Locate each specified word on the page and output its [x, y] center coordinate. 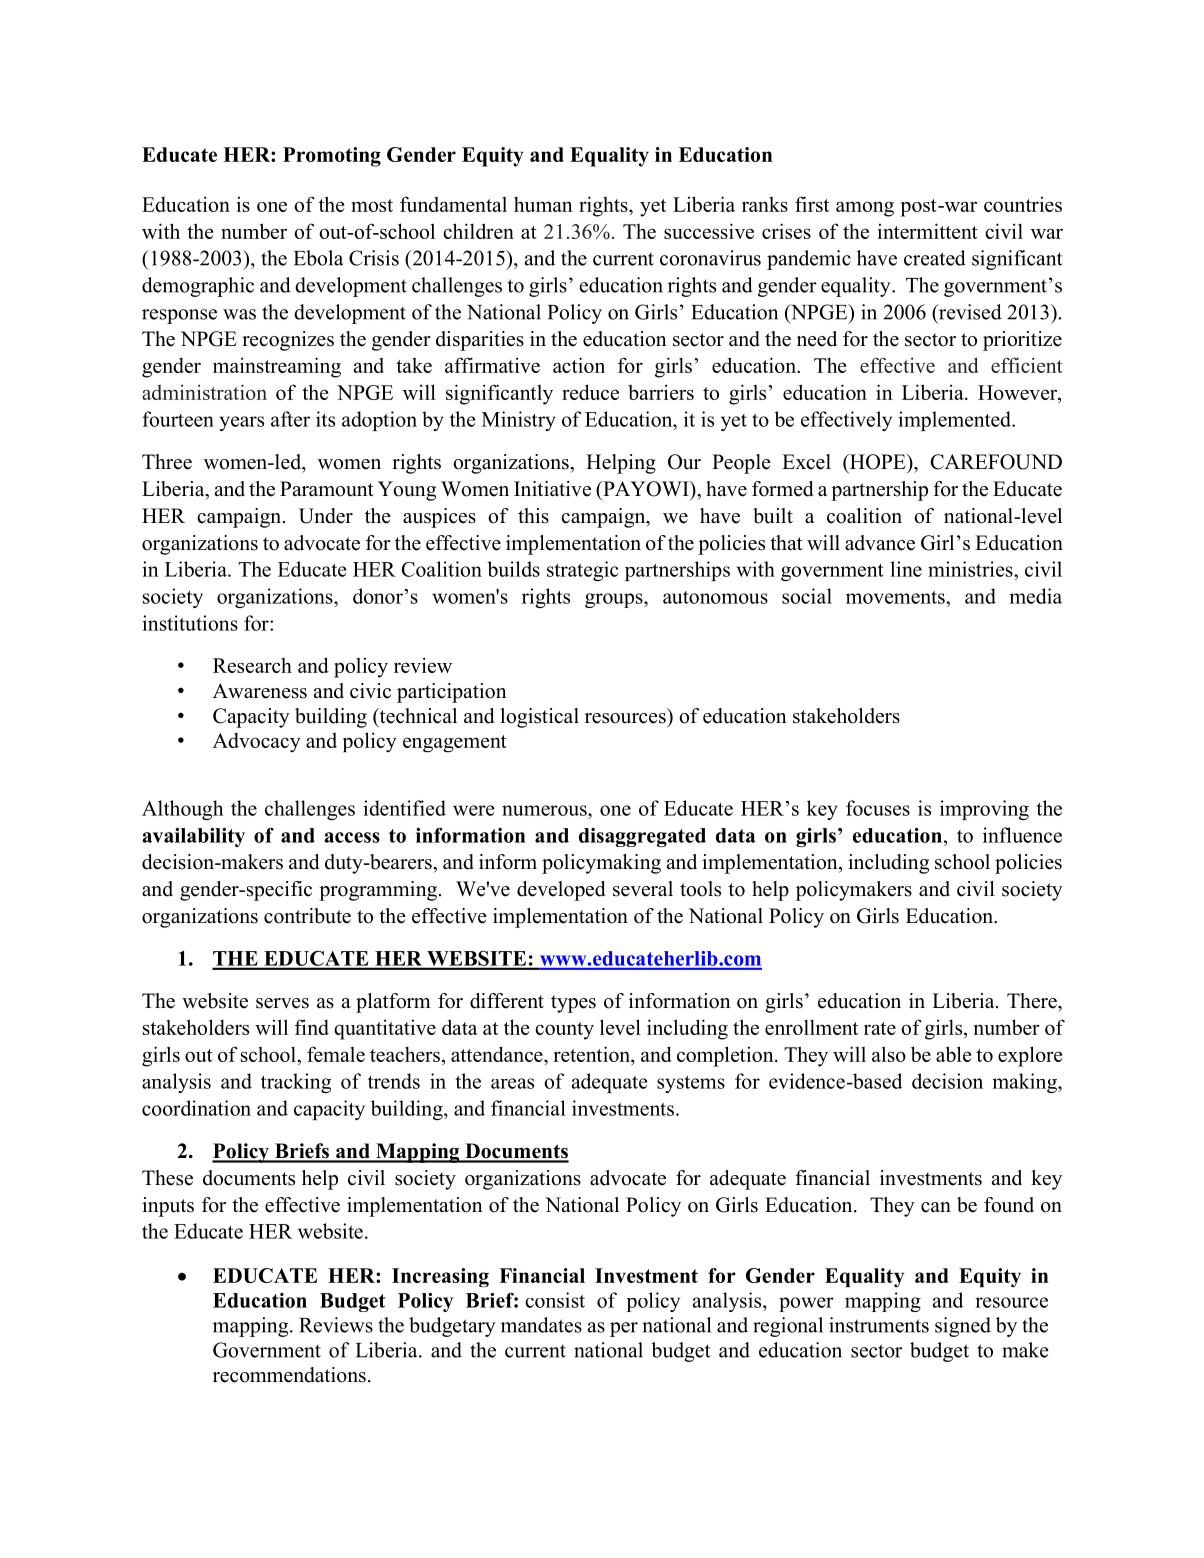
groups [615, 600]
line [906, 569]
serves [282, 1003]
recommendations [289, 1375]
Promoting [332, 157]
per [624, 1329]
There [1033, 1001]
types [573, 1004]
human [543, 204]
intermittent [928, 231]
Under [326, 516]
